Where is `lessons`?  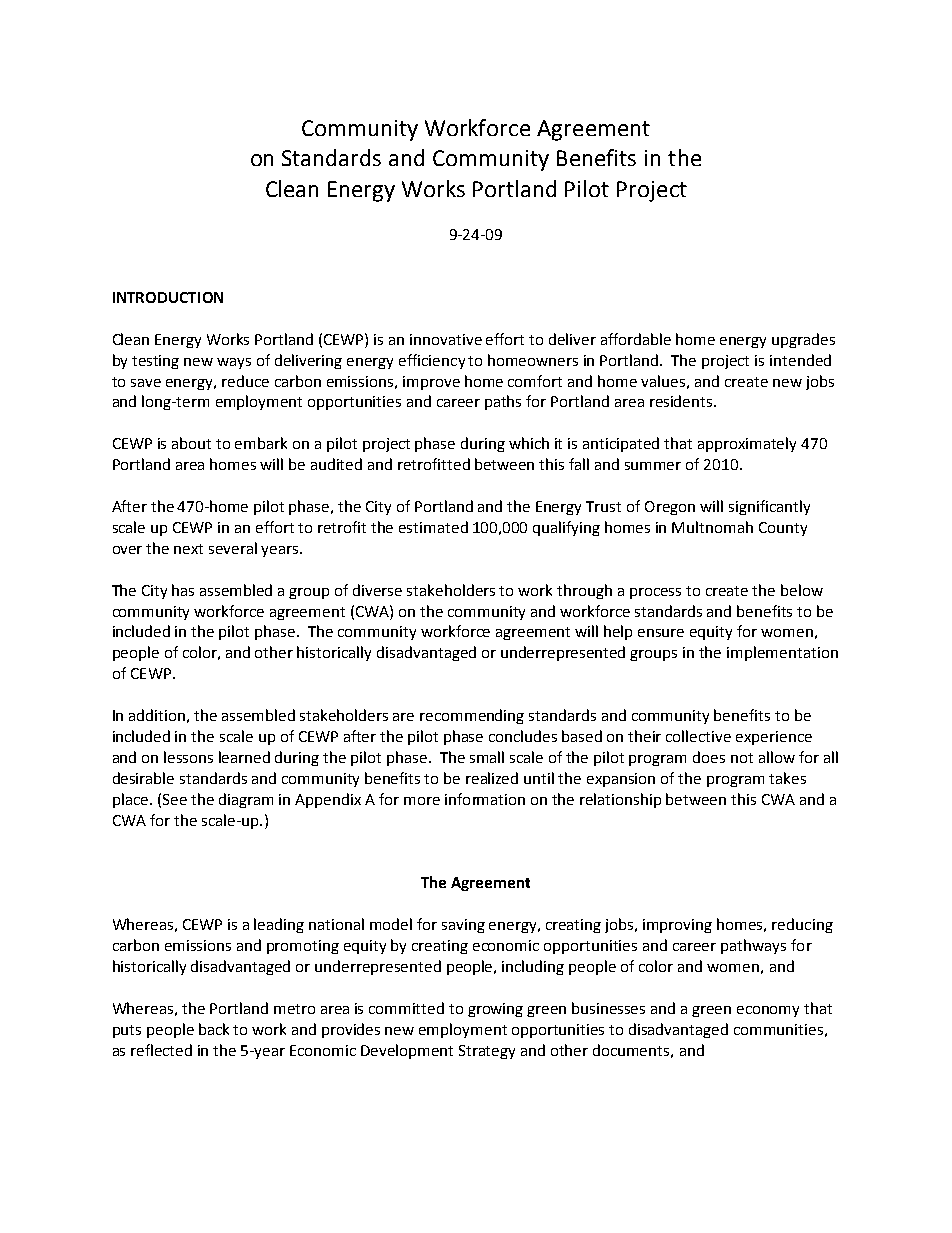 lessons is located at coordinates (188, 757).
